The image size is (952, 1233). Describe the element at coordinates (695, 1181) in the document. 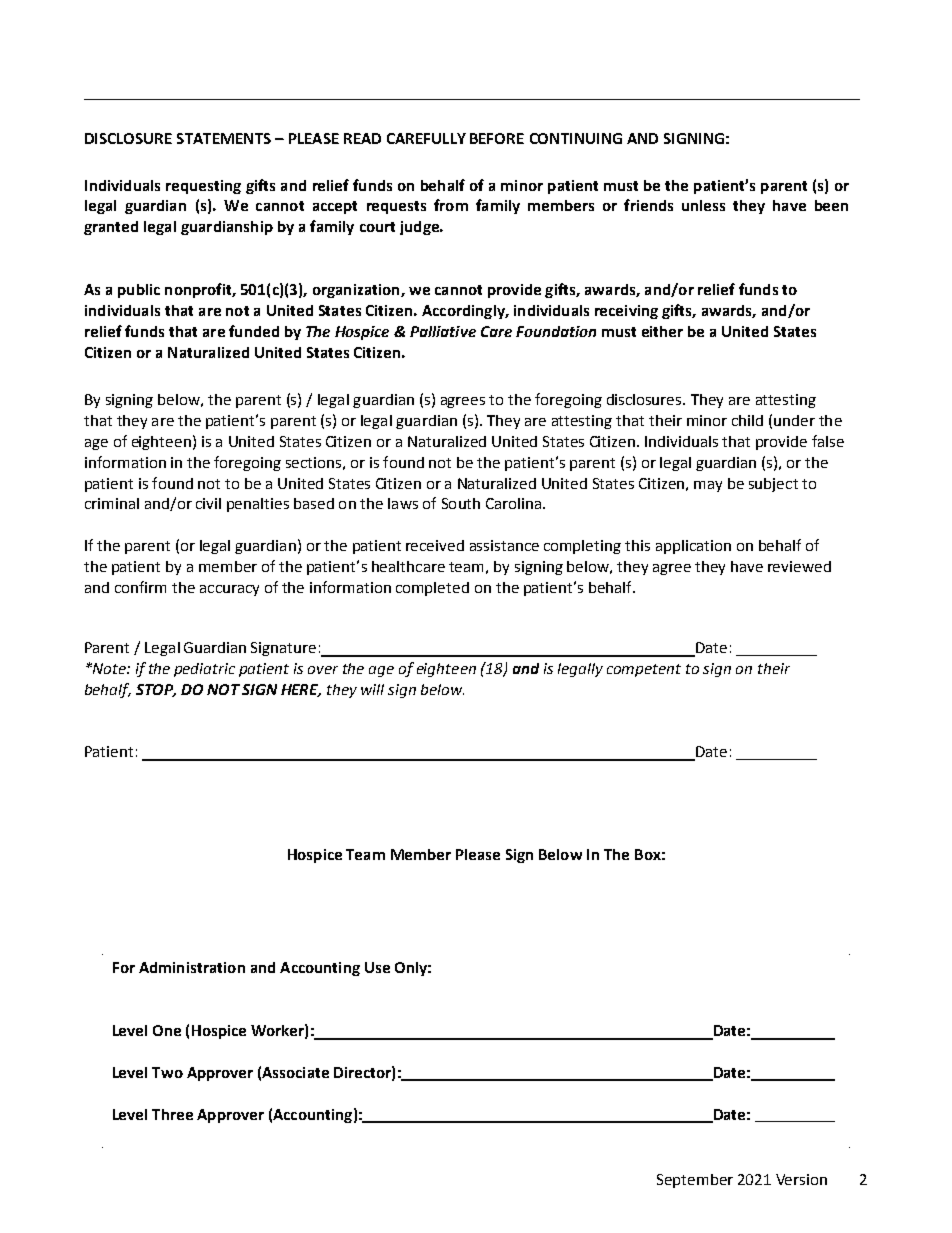

I see `September` at that location.
